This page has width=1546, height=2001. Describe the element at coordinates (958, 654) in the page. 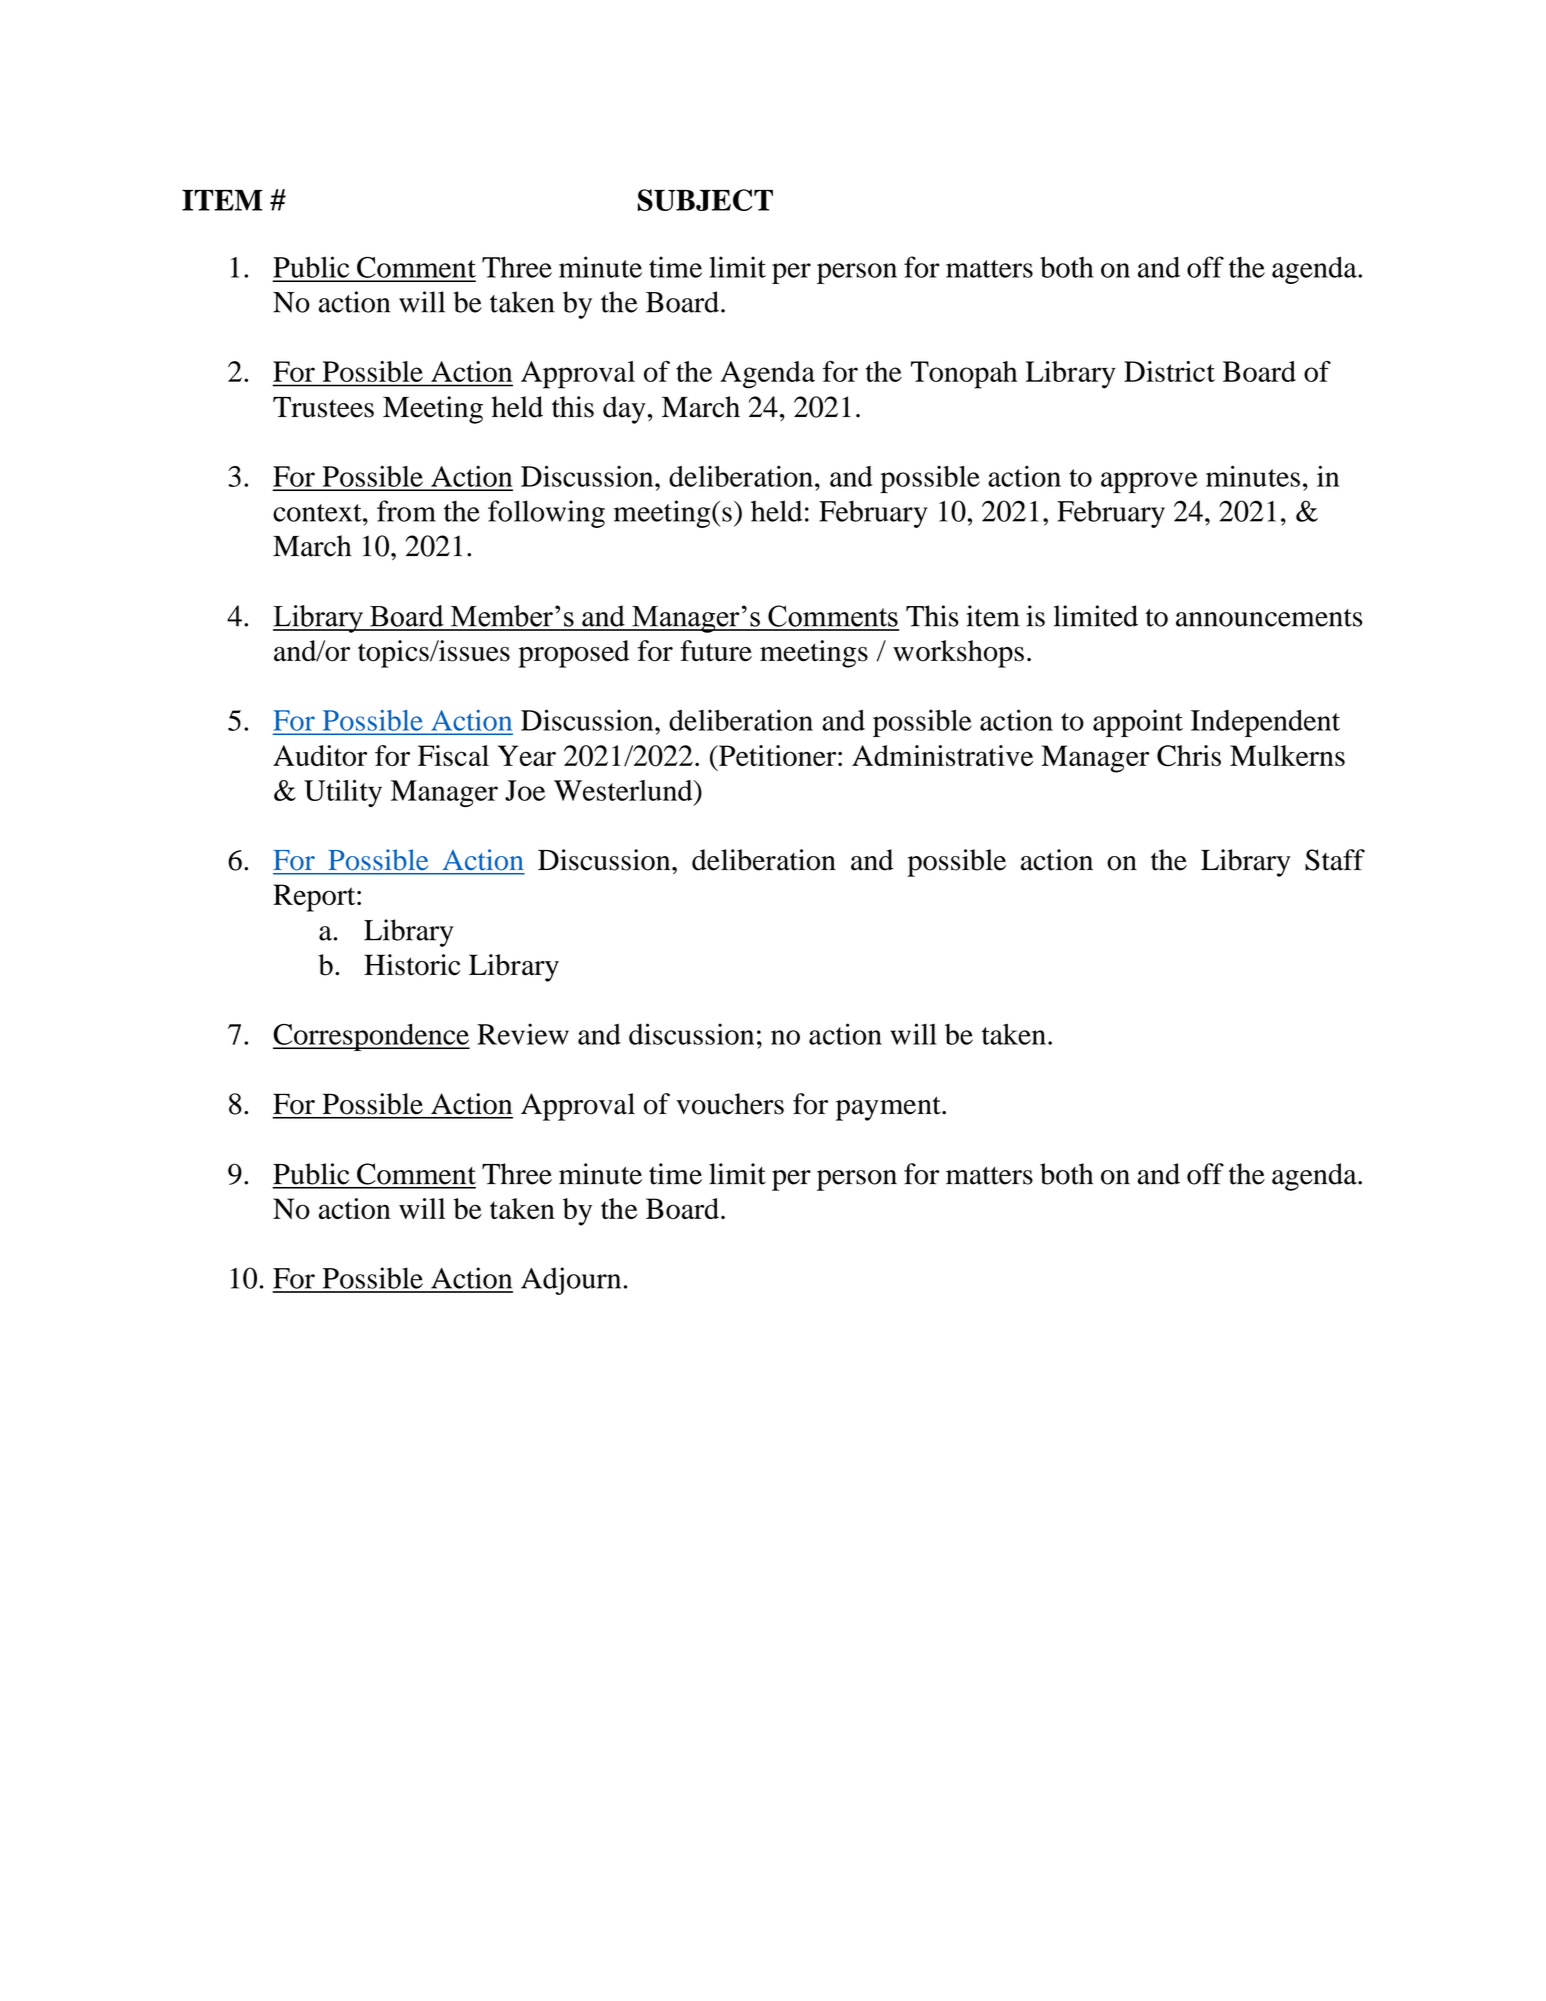

I see `workshops` at that location.
